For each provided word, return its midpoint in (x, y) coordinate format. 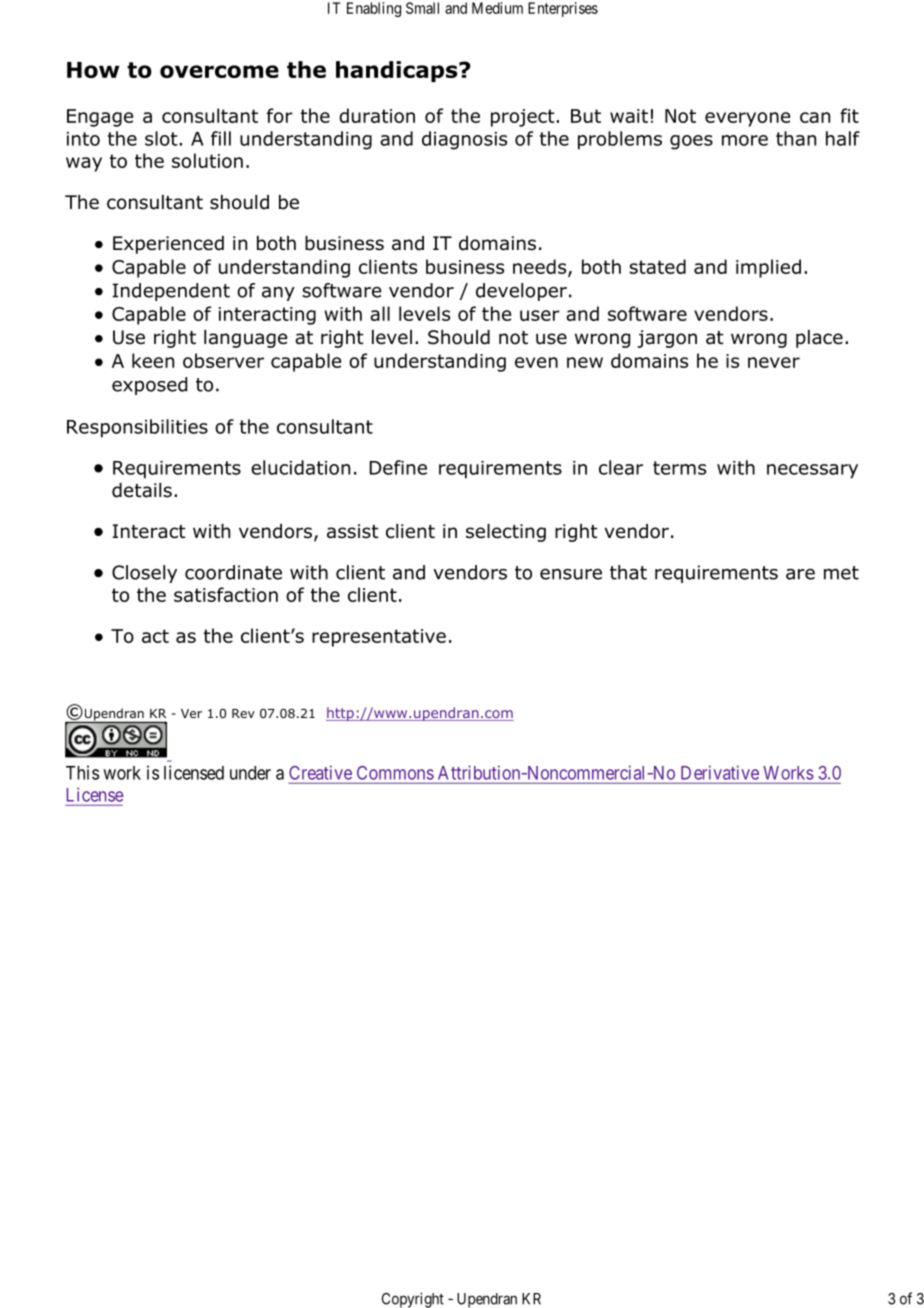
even (536, 362)
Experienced (168, 245)
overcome (219, 71)
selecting (506, 533)
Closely (144, 574)
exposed (149, 386)
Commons (395, 773)
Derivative (720, 773)
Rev (243, 713)
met (841, 573)
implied (768, 268)
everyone (747, 119)
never (774, 362)
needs (541, 267)
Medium (497, 8)
